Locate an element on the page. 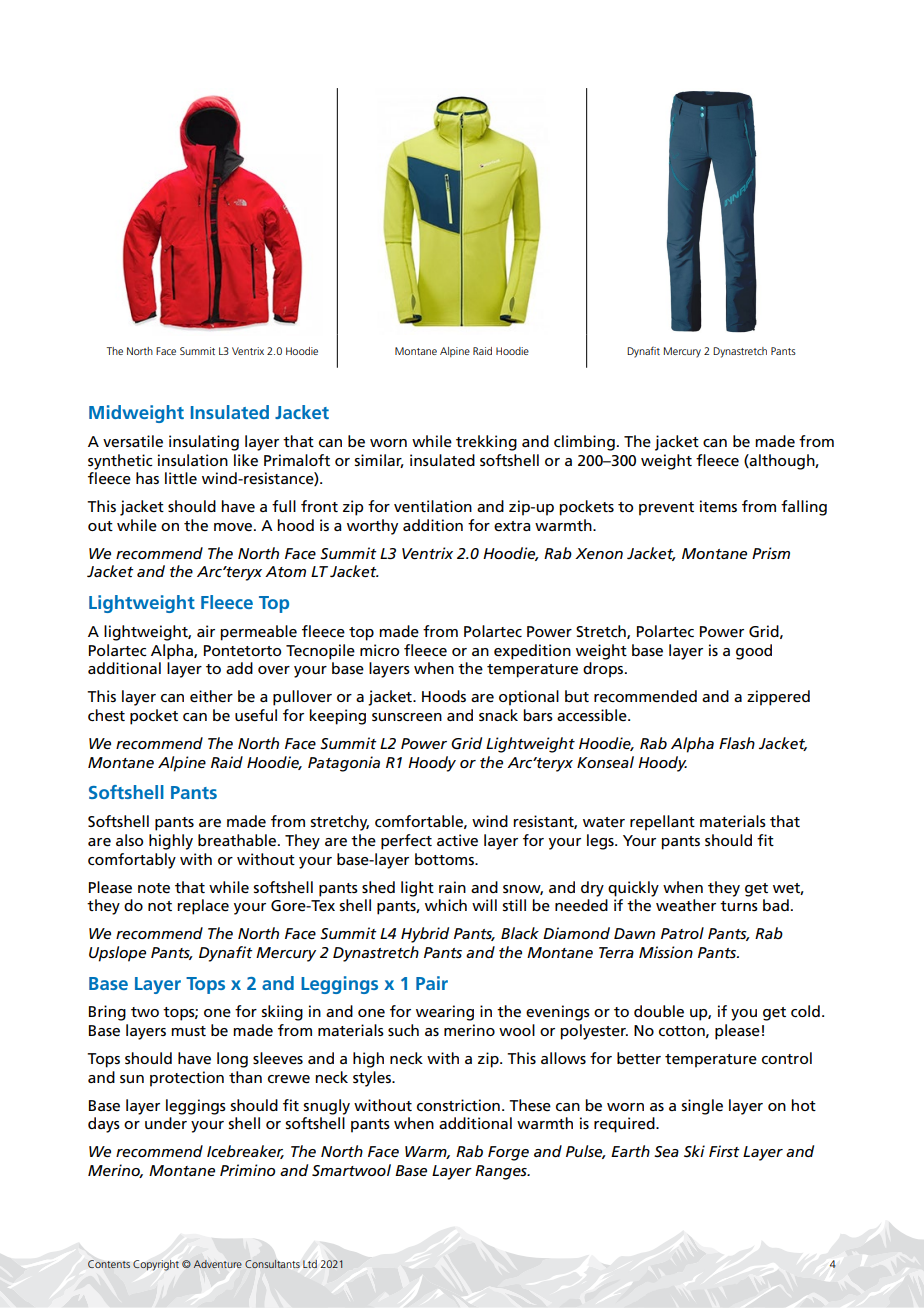 Image resolution: width=924 pixels, height=1308 pixels. must is located at coordinates (188, 1031).
